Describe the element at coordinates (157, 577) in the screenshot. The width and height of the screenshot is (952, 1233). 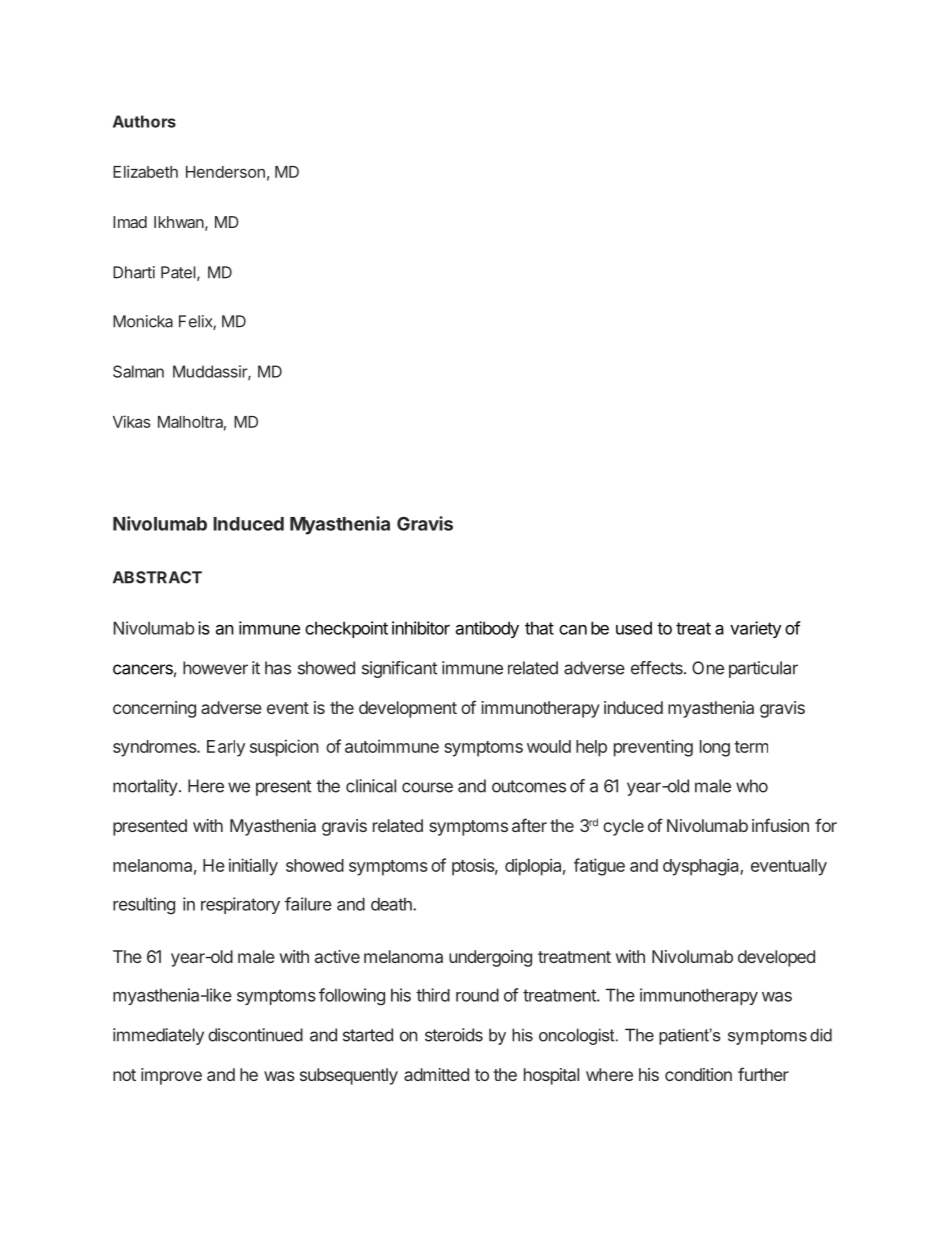
I see `ABSTRACT` at that location.
